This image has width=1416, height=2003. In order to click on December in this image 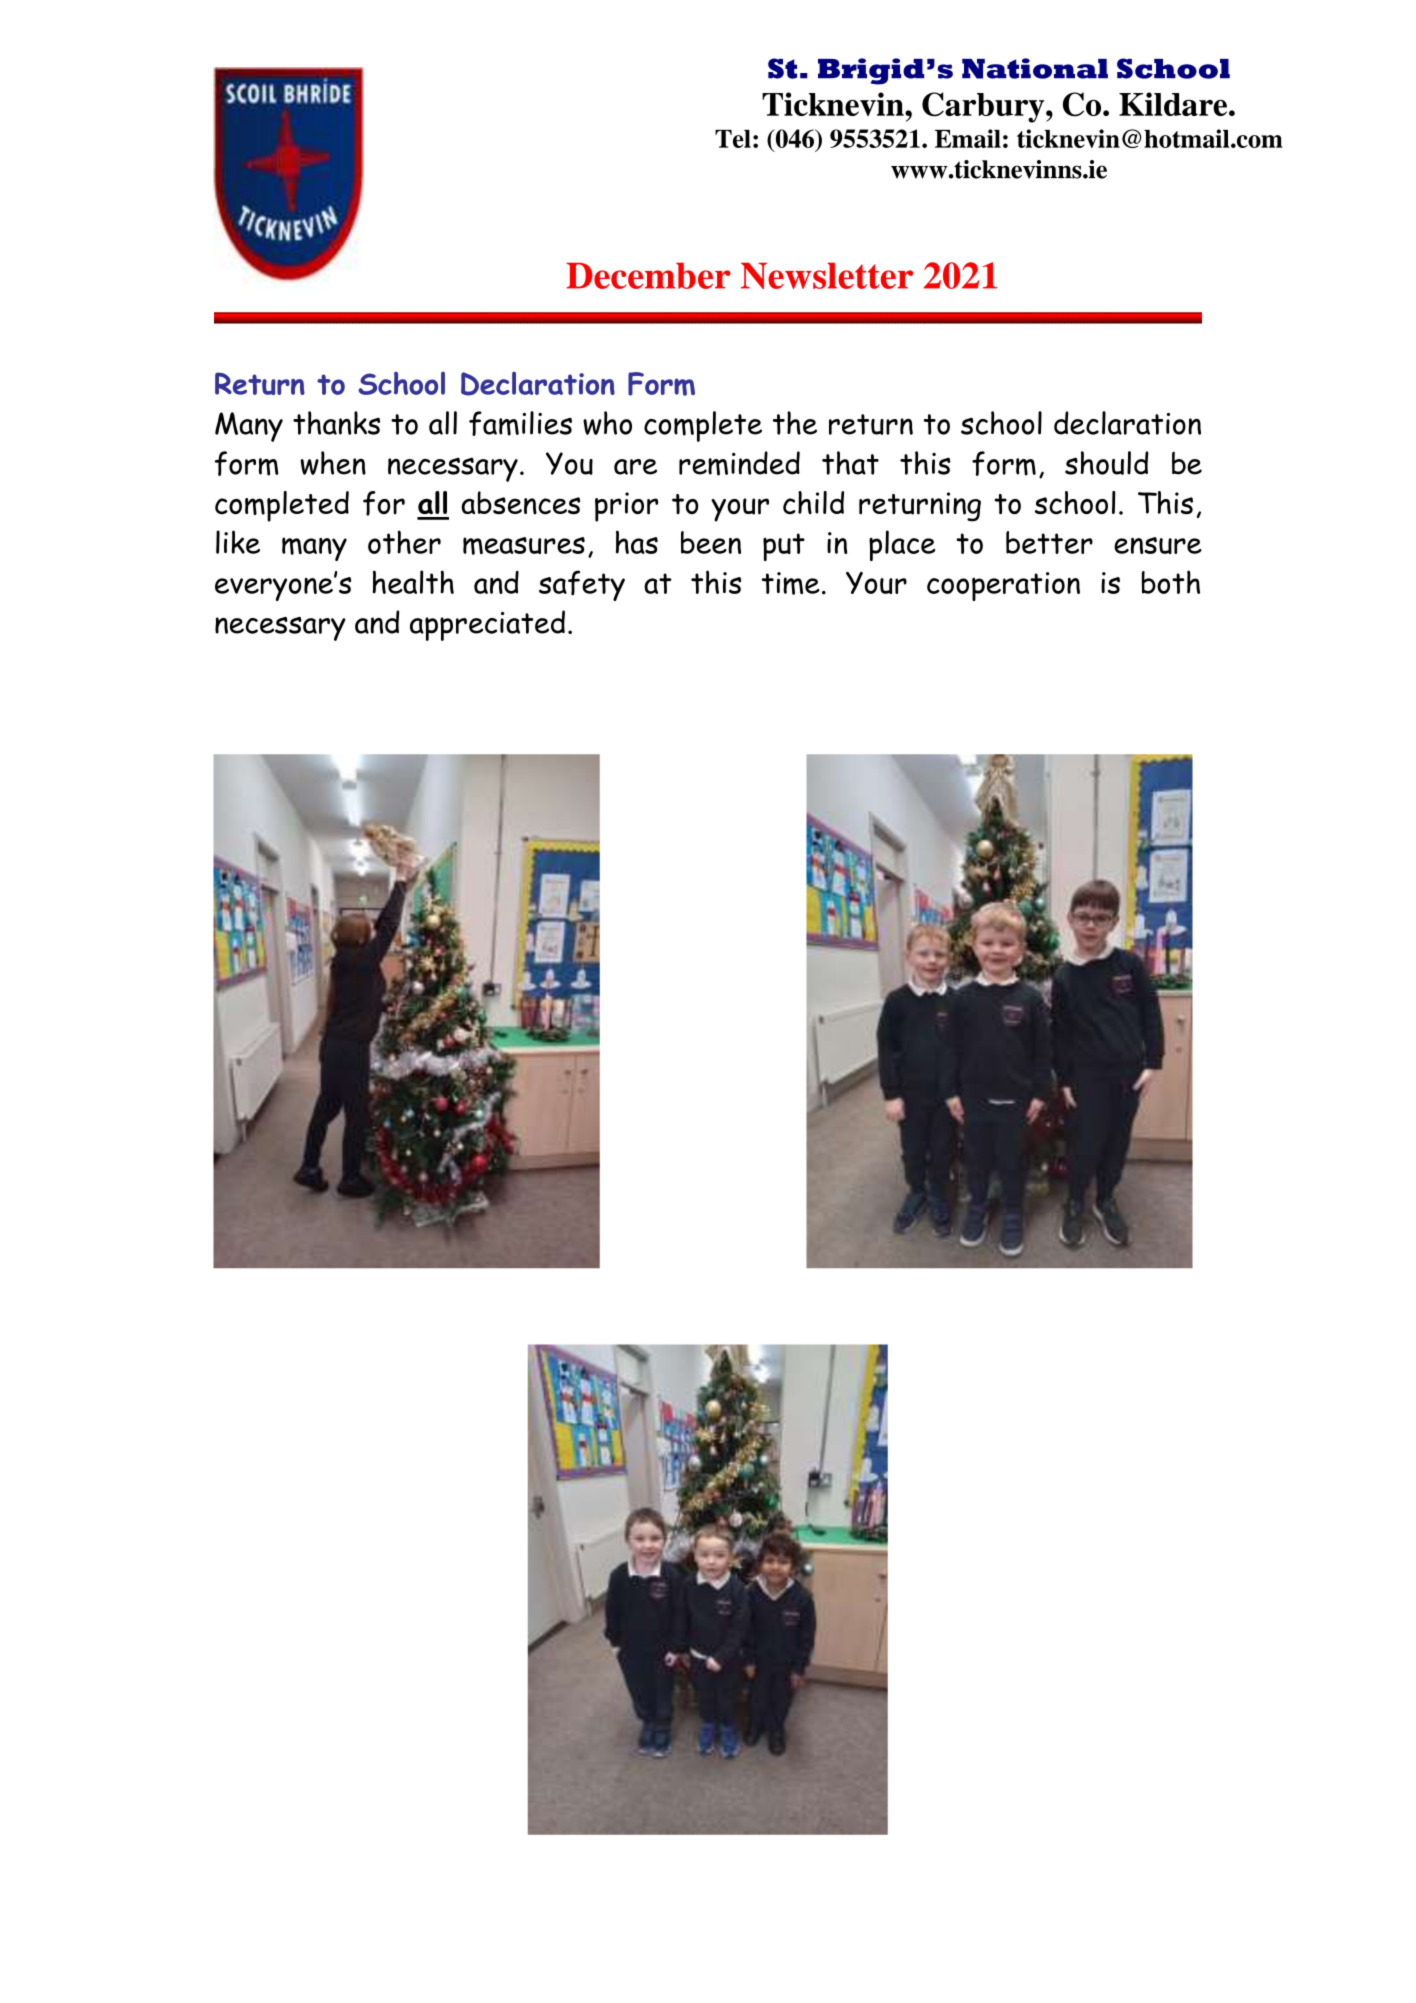, I will do `click(648, 276)`.
